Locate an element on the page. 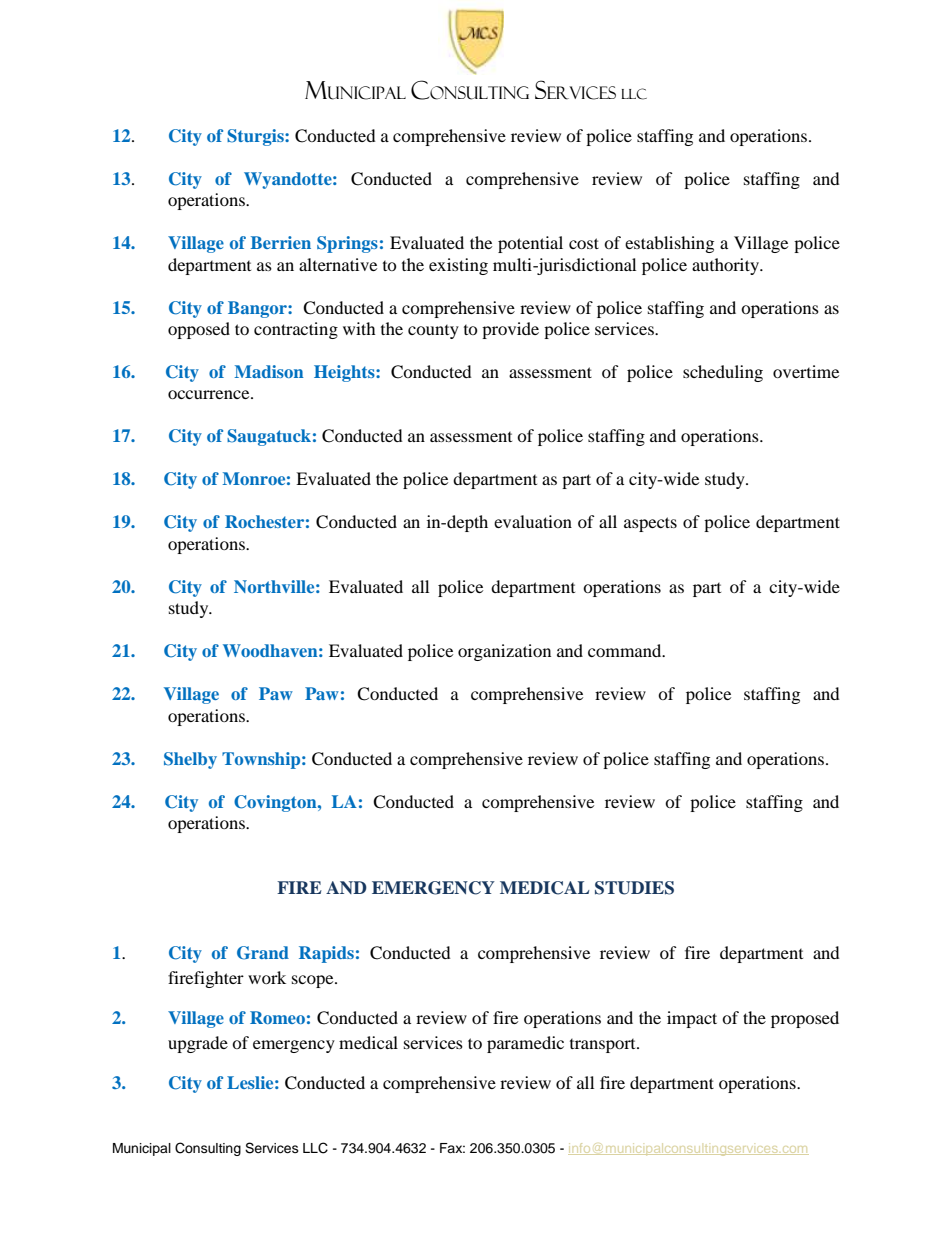 This image has width=952, height=1233. scheduling is located at coordinates (723, 373).
